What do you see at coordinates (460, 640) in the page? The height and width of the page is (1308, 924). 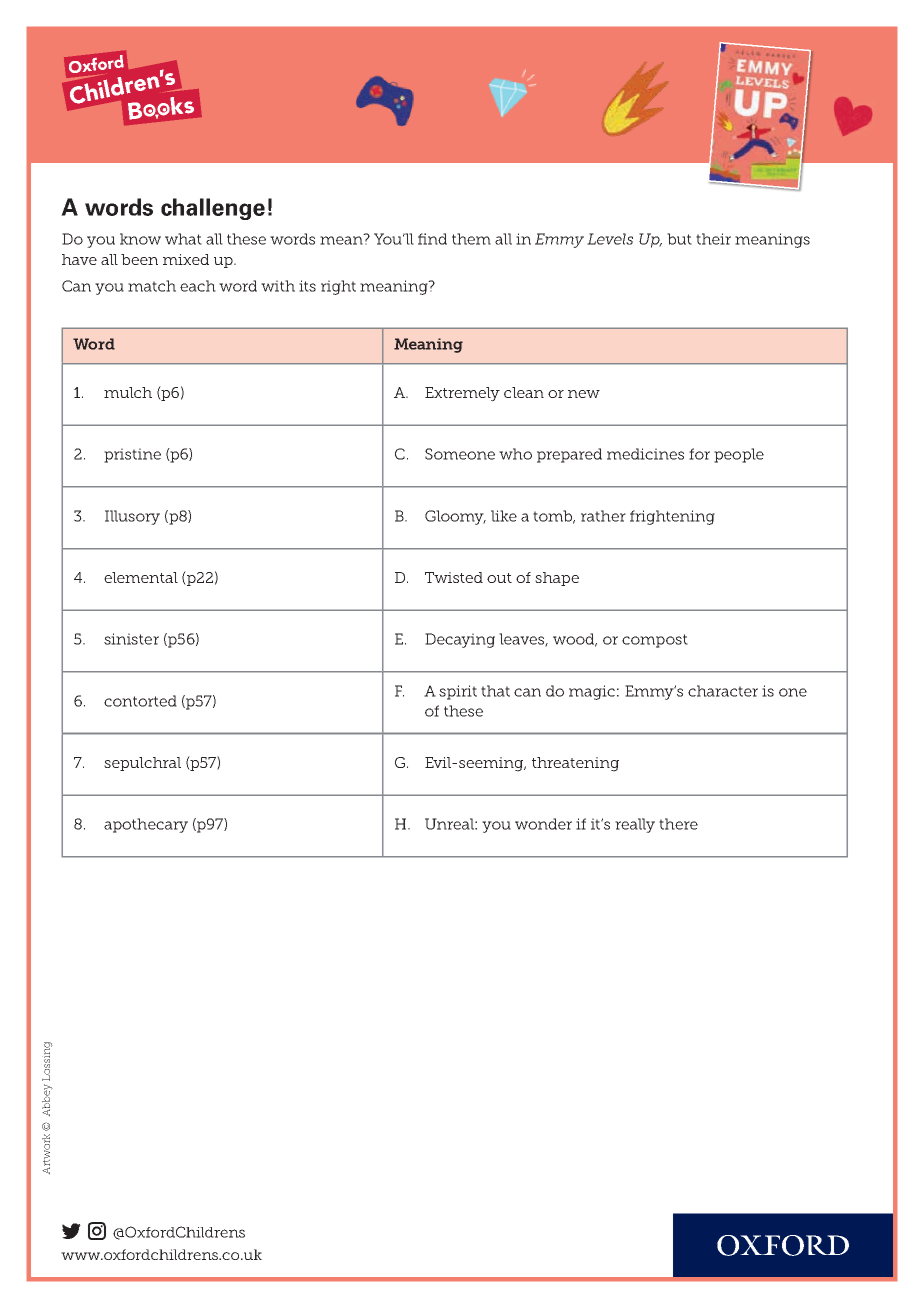 I see `Decaying` at bounding box center [460, 640].
